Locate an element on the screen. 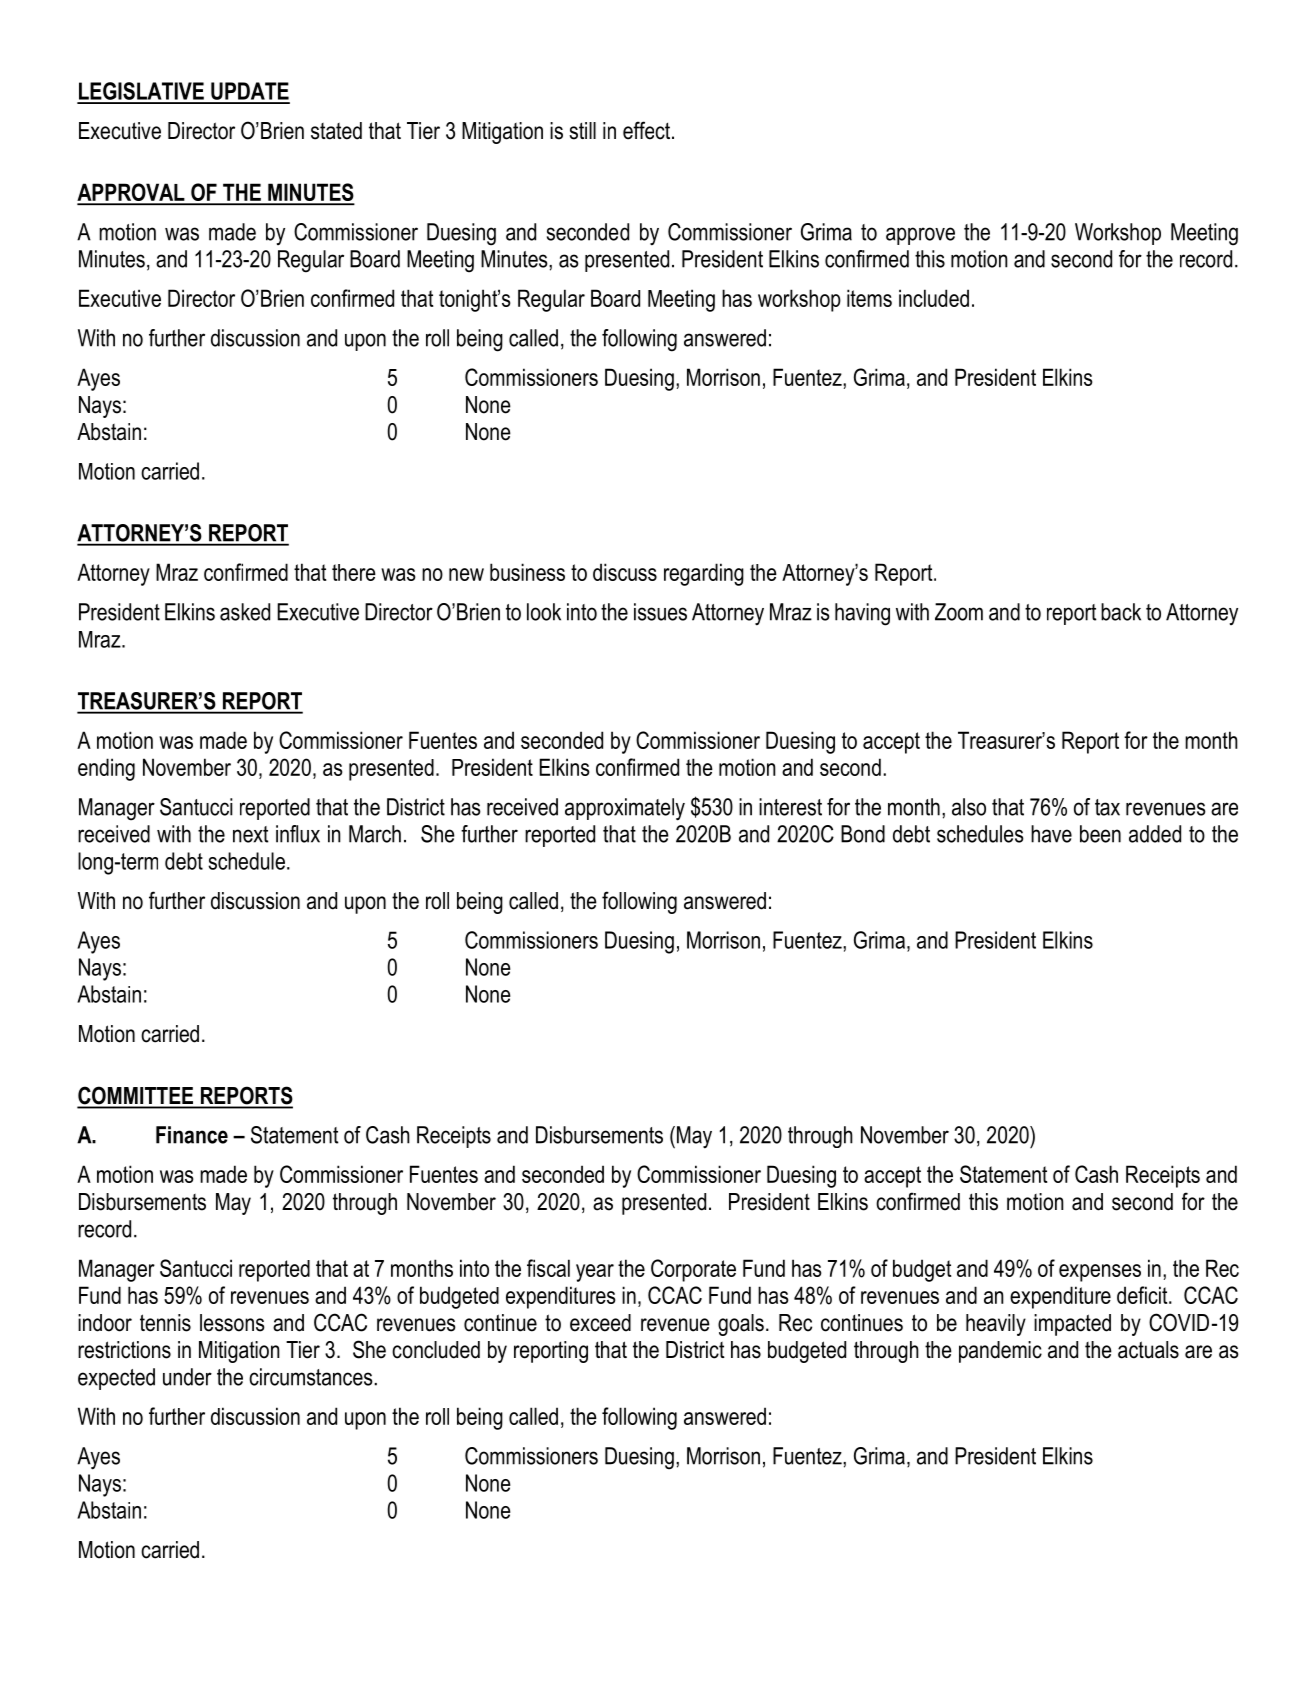  have is located at coordinates (1051, 834).
